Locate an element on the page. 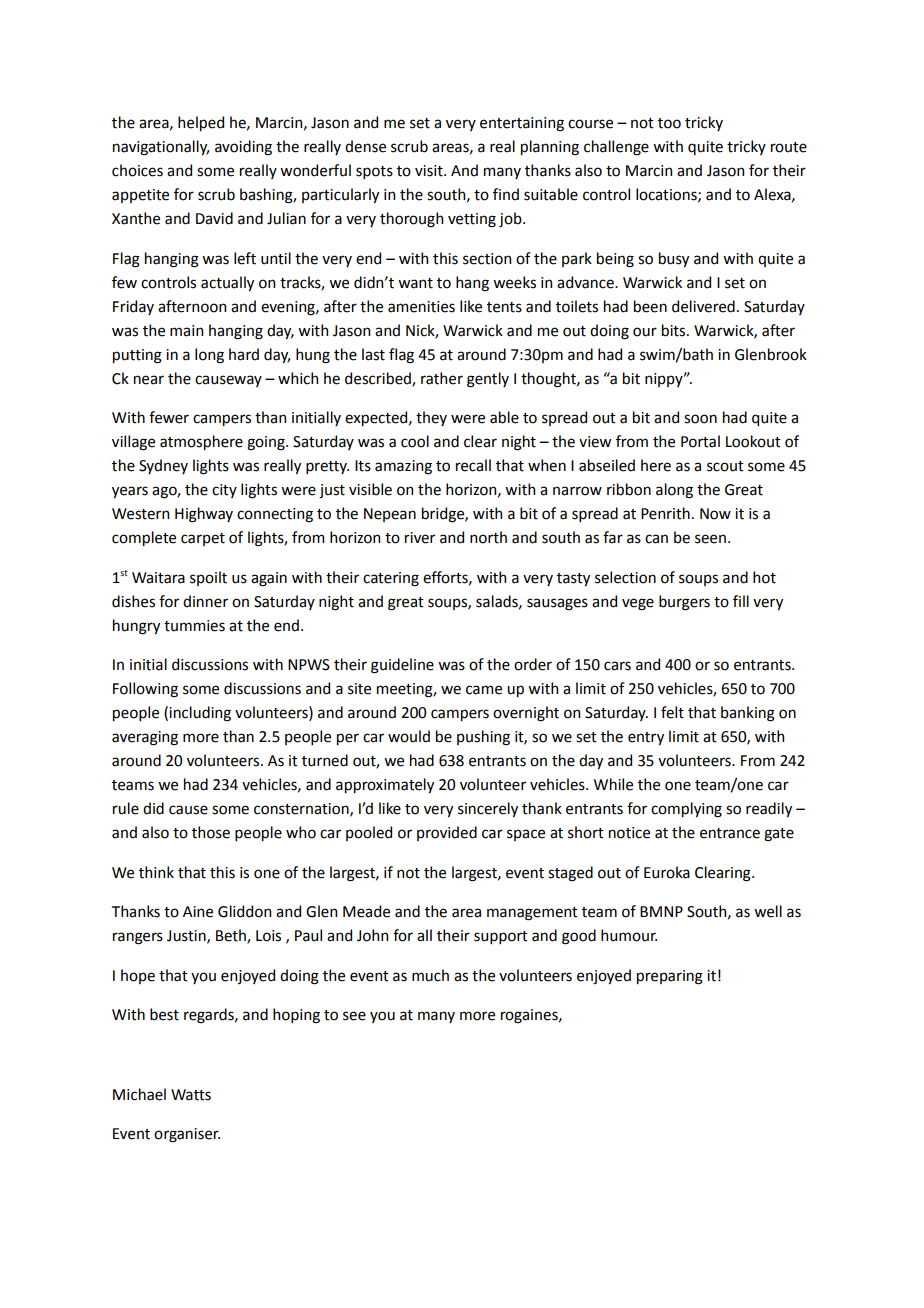 Image resolution: width=924 pixels, height=1308 pixels. visit is located at coordinates (430, 171).
